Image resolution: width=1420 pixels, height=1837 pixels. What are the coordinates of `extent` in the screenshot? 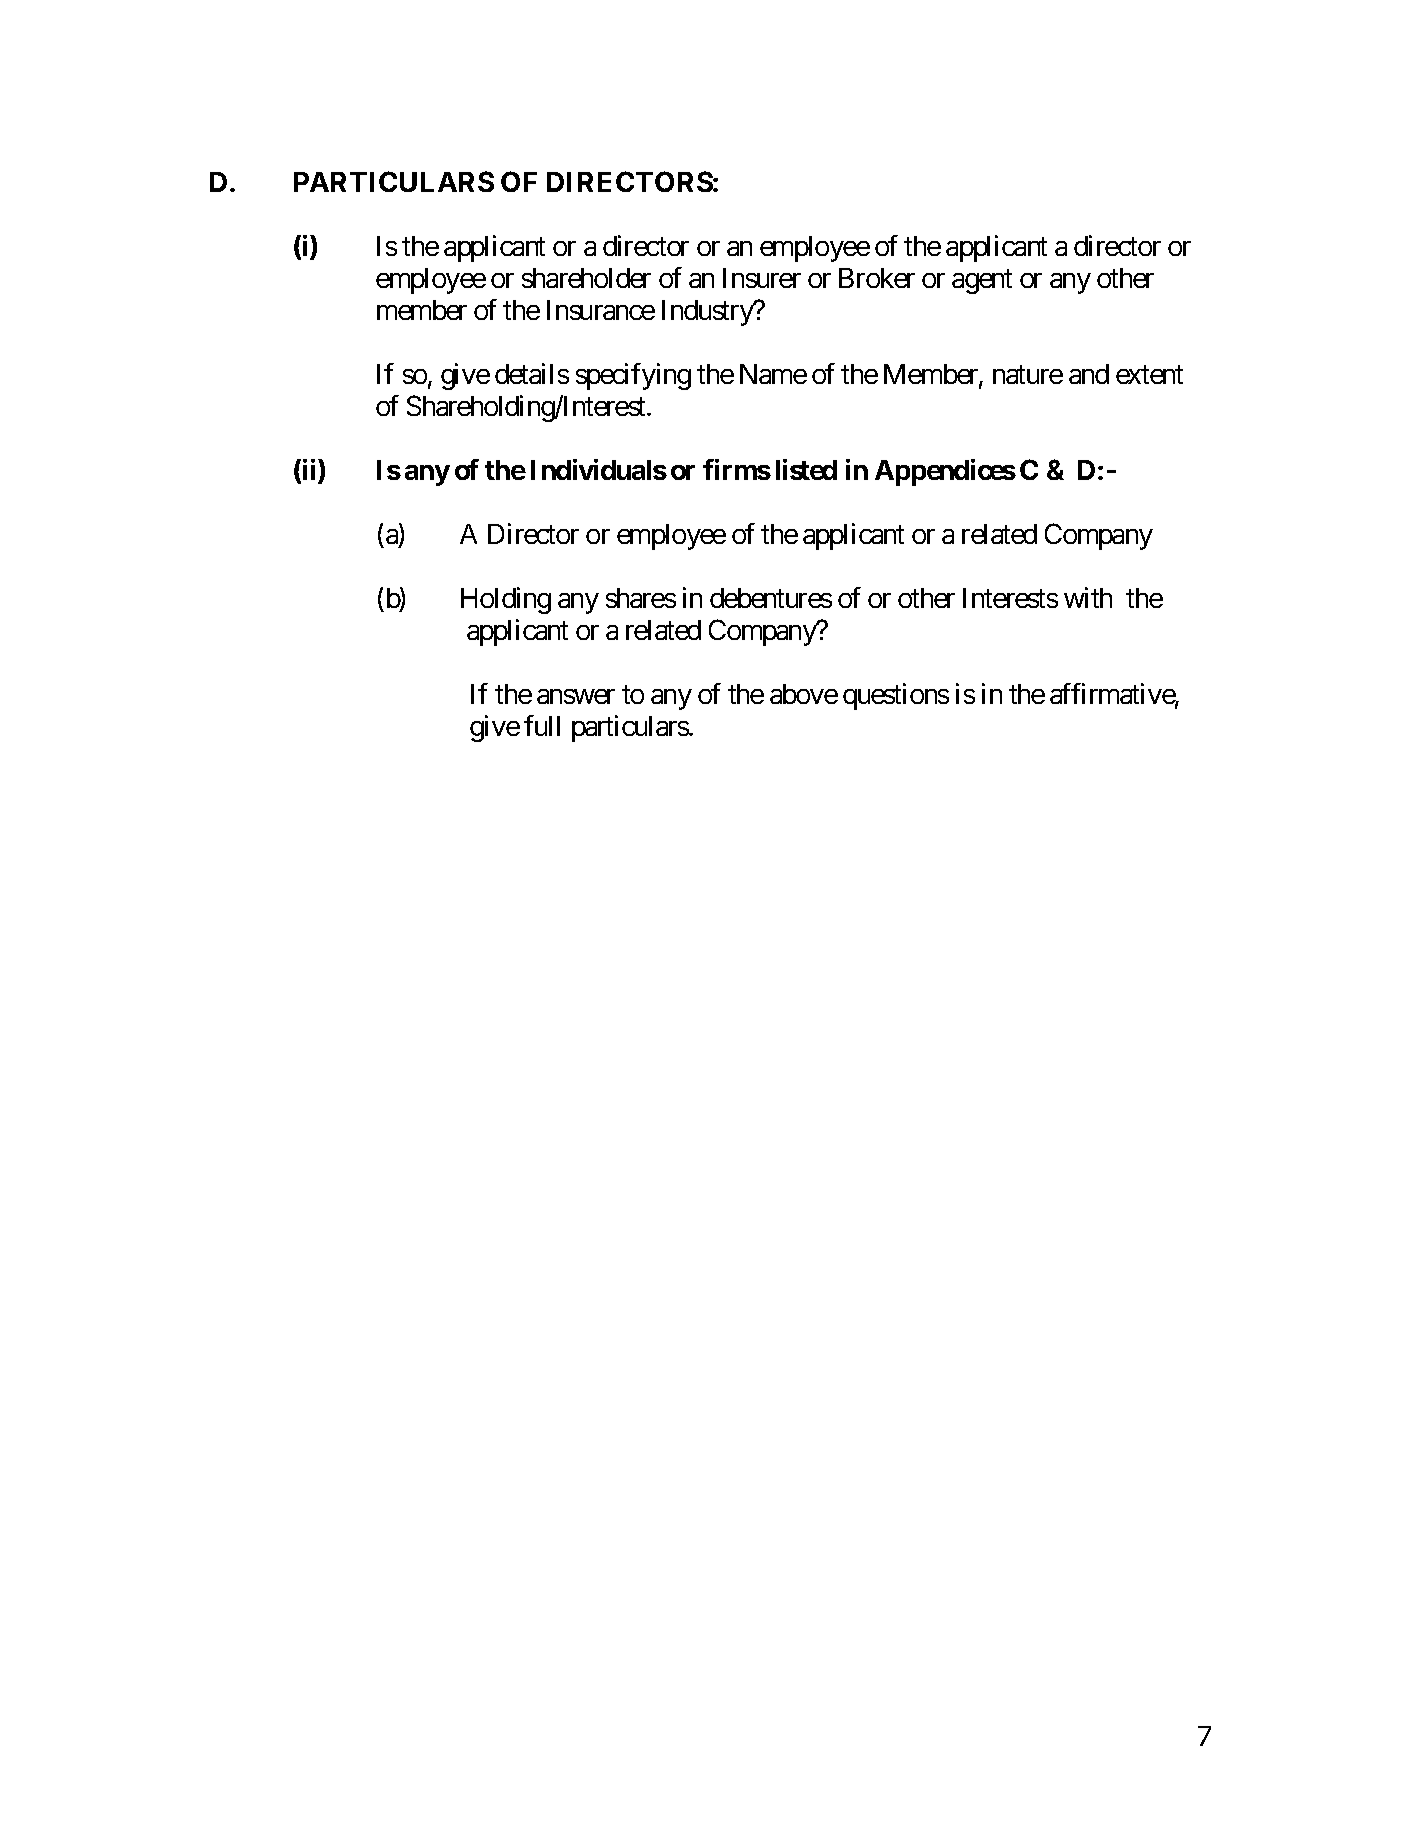 It's located at (1149, 375).
